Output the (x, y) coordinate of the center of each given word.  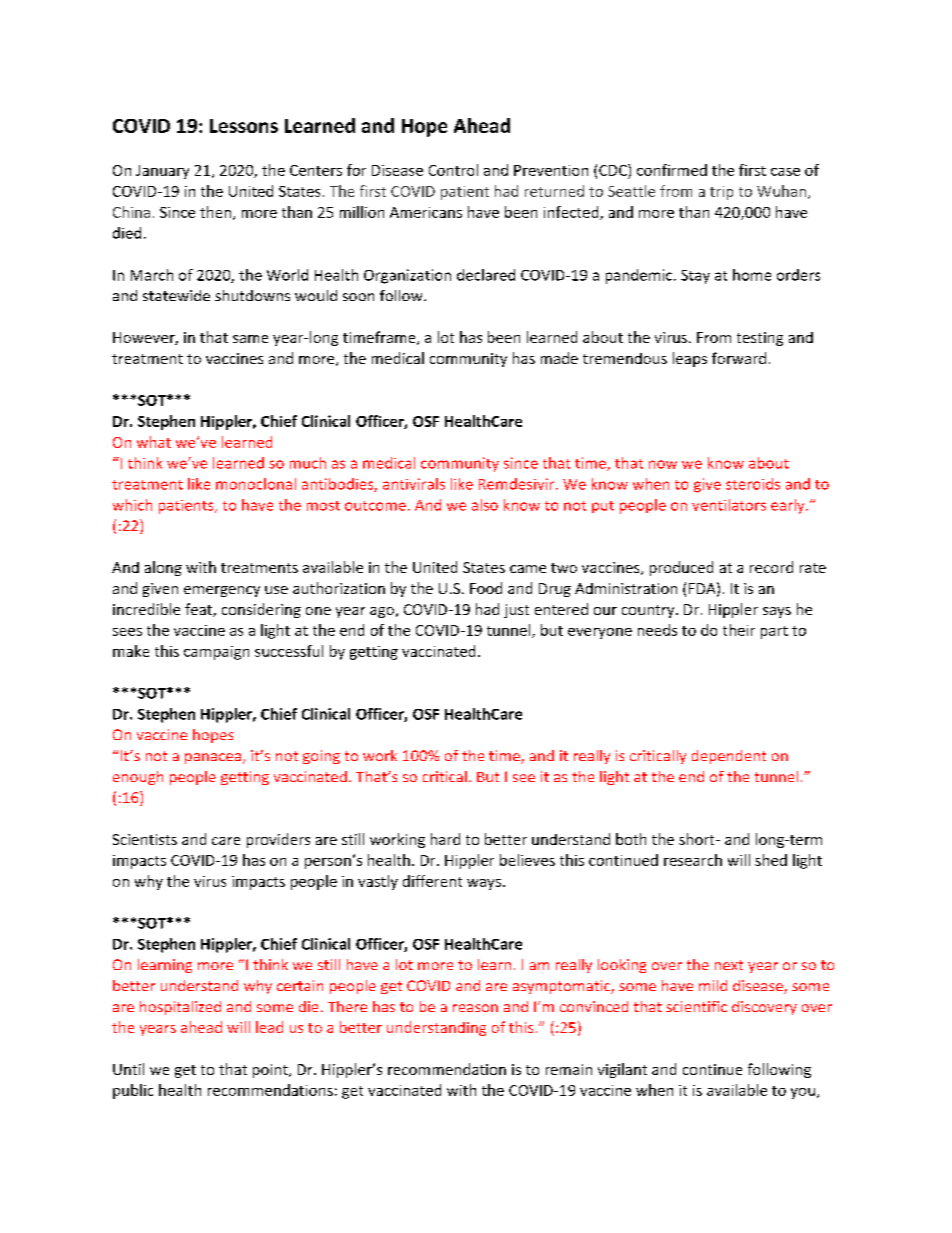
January (162, 172)
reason (475, 1008)
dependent (729, 757)
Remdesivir (518, 484)
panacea (214, 758)
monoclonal (256, 484)
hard (445, 839)
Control (453, 170)
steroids (753, 484)
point (271, 1071)
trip (721, 193)
